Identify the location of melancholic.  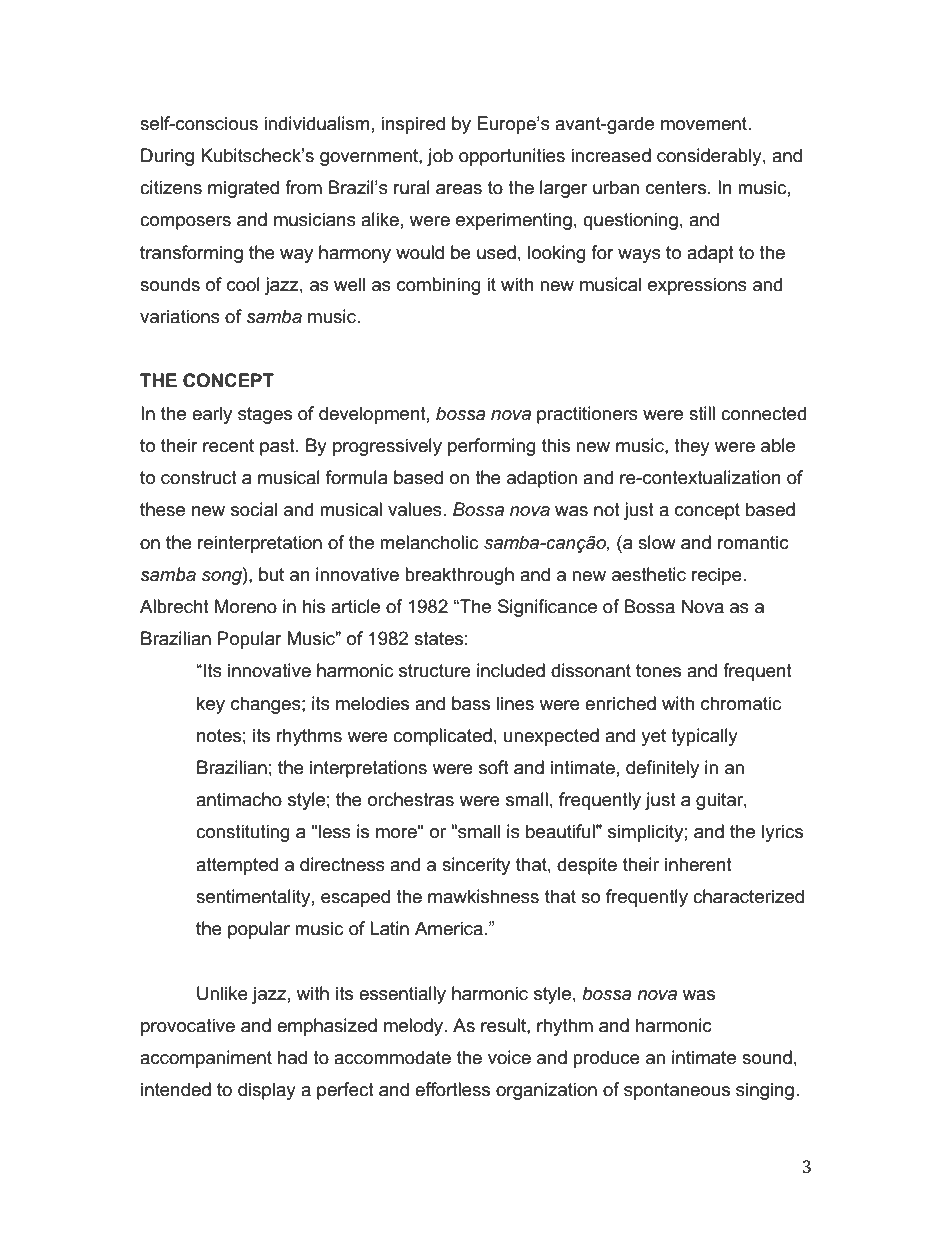
(429, 542).
